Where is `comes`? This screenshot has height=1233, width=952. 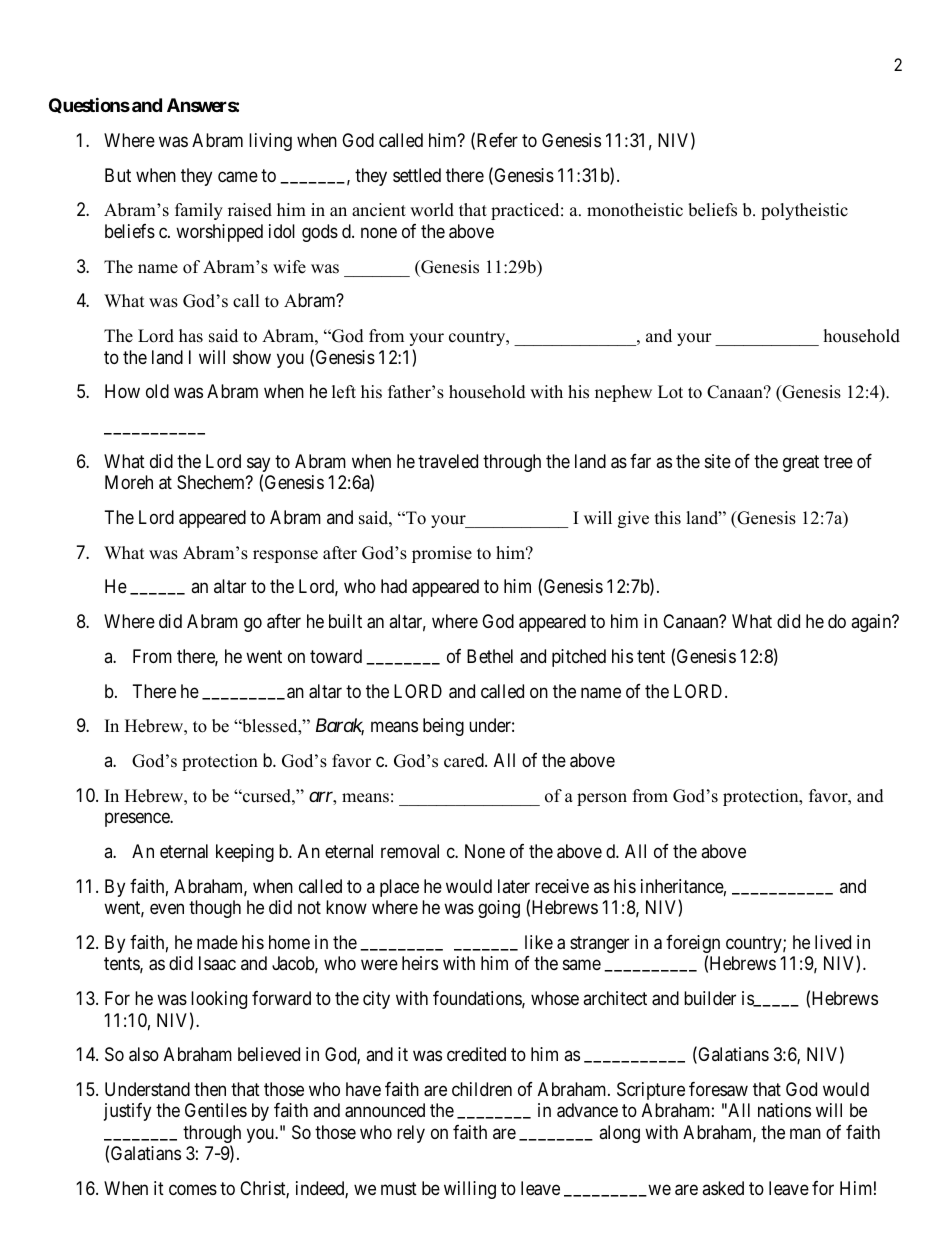 comes is located at coordinates (193, 1190).
